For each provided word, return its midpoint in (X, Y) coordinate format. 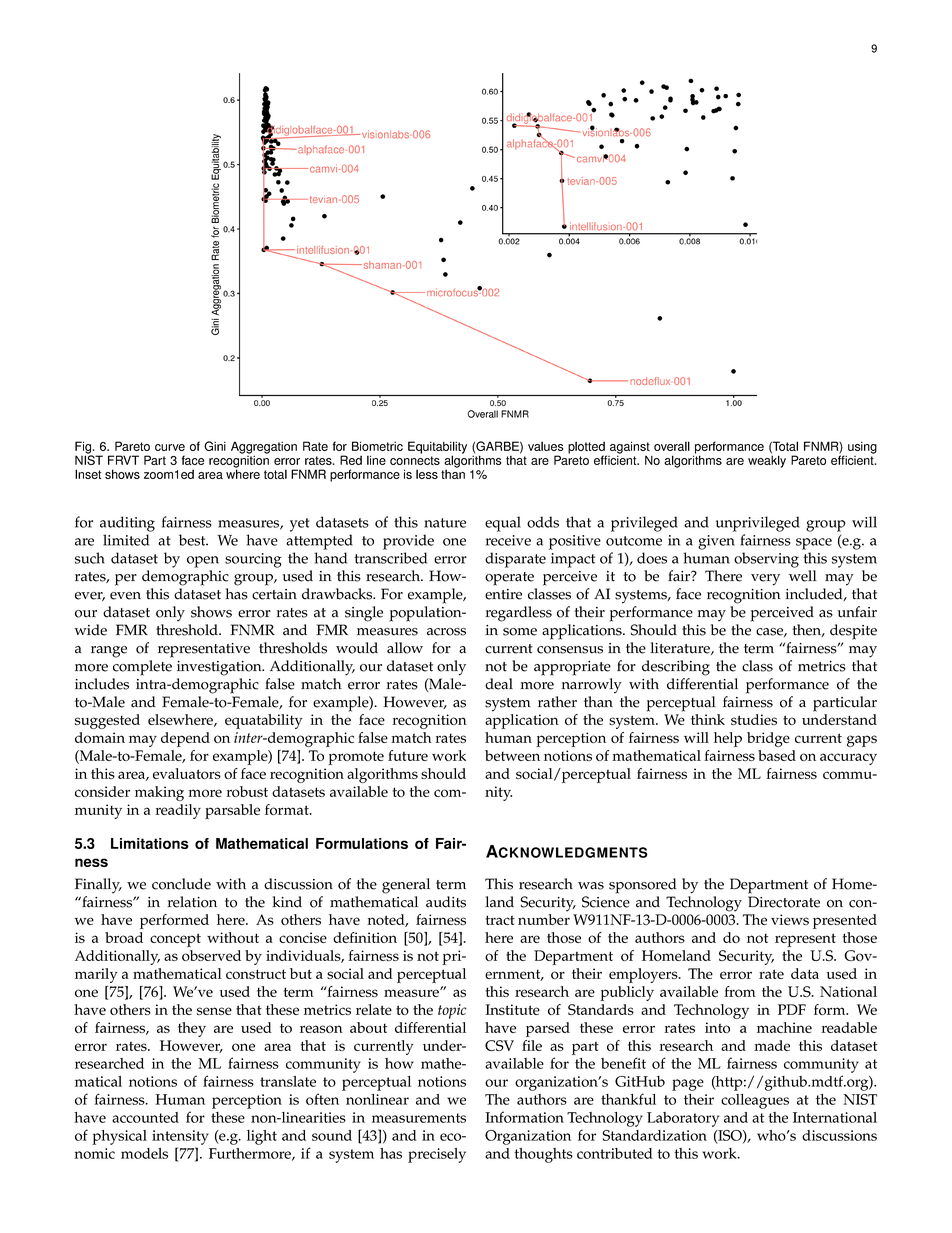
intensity (180, 1137)
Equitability (437, 448)
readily (178, 811)
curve (170, 447)
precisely (437, 1155)
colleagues (755, 1101)
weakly (767, 460)
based (777, 755)
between (512, 755)
